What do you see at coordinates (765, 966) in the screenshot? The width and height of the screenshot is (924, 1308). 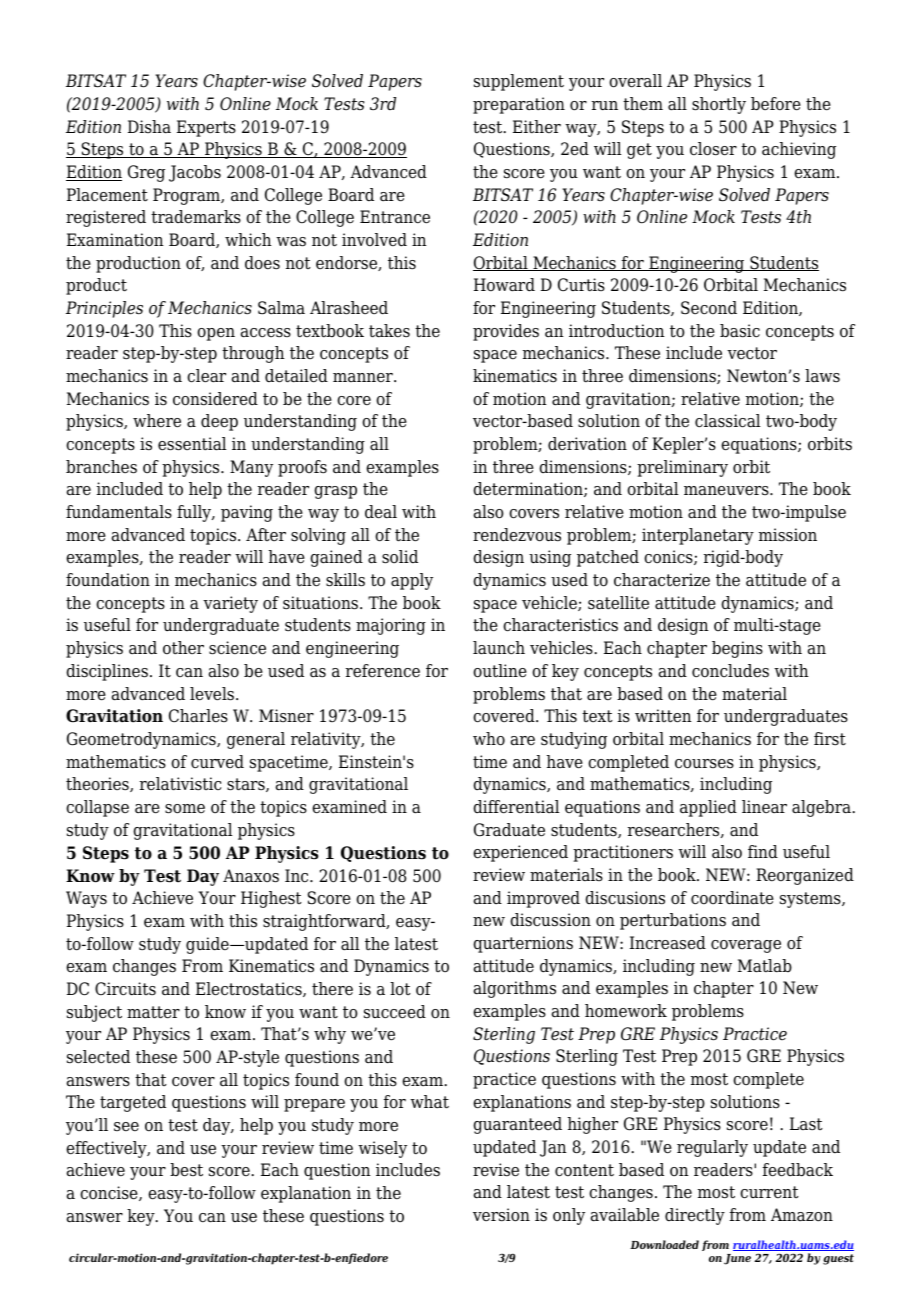 I see `Matlab` at bounding box center [765, 966].
